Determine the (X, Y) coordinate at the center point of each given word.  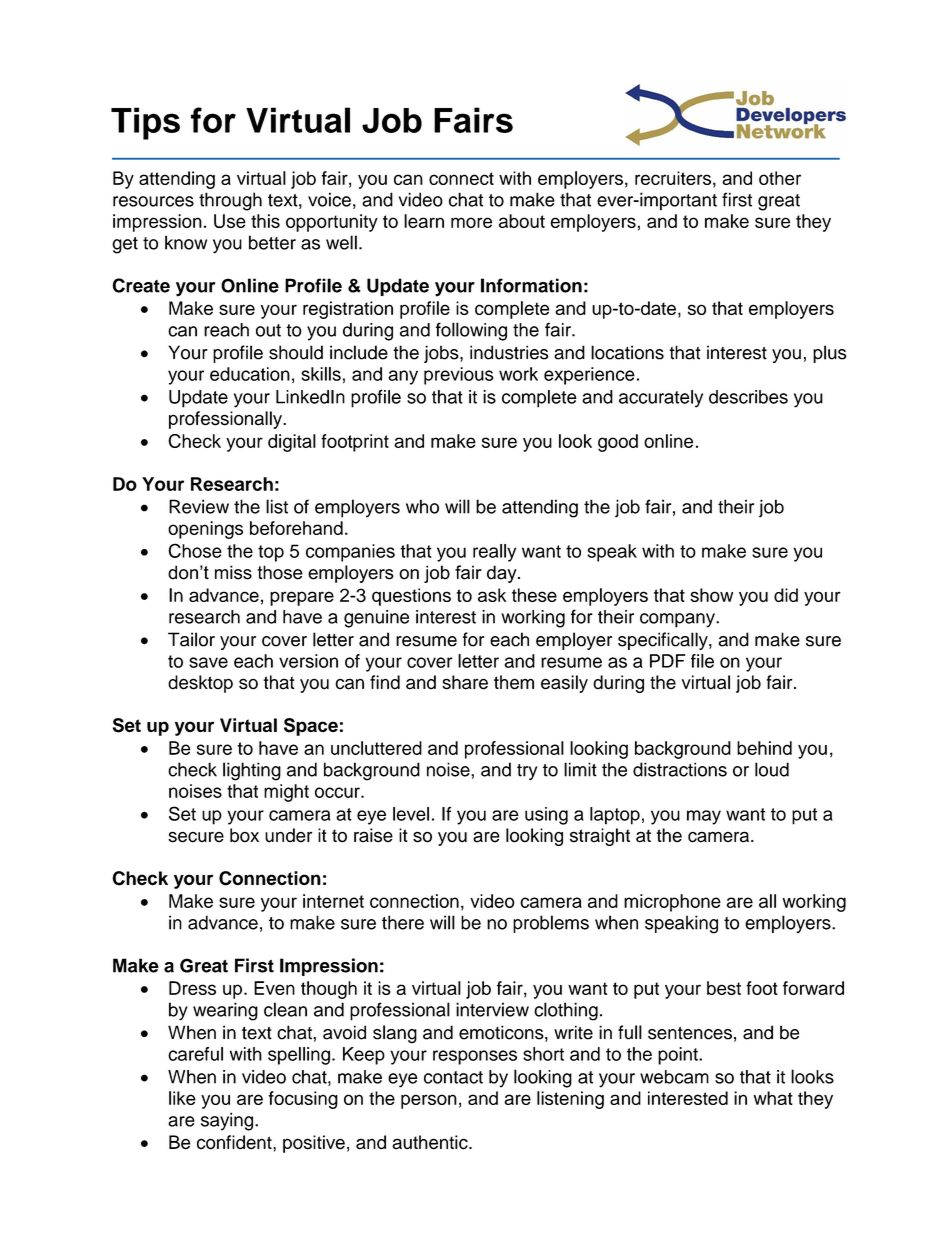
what (773, 1098)
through (230, 201)
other (780, 178)
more (471, 222)
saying (228, 1121)
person (429, 1101)
